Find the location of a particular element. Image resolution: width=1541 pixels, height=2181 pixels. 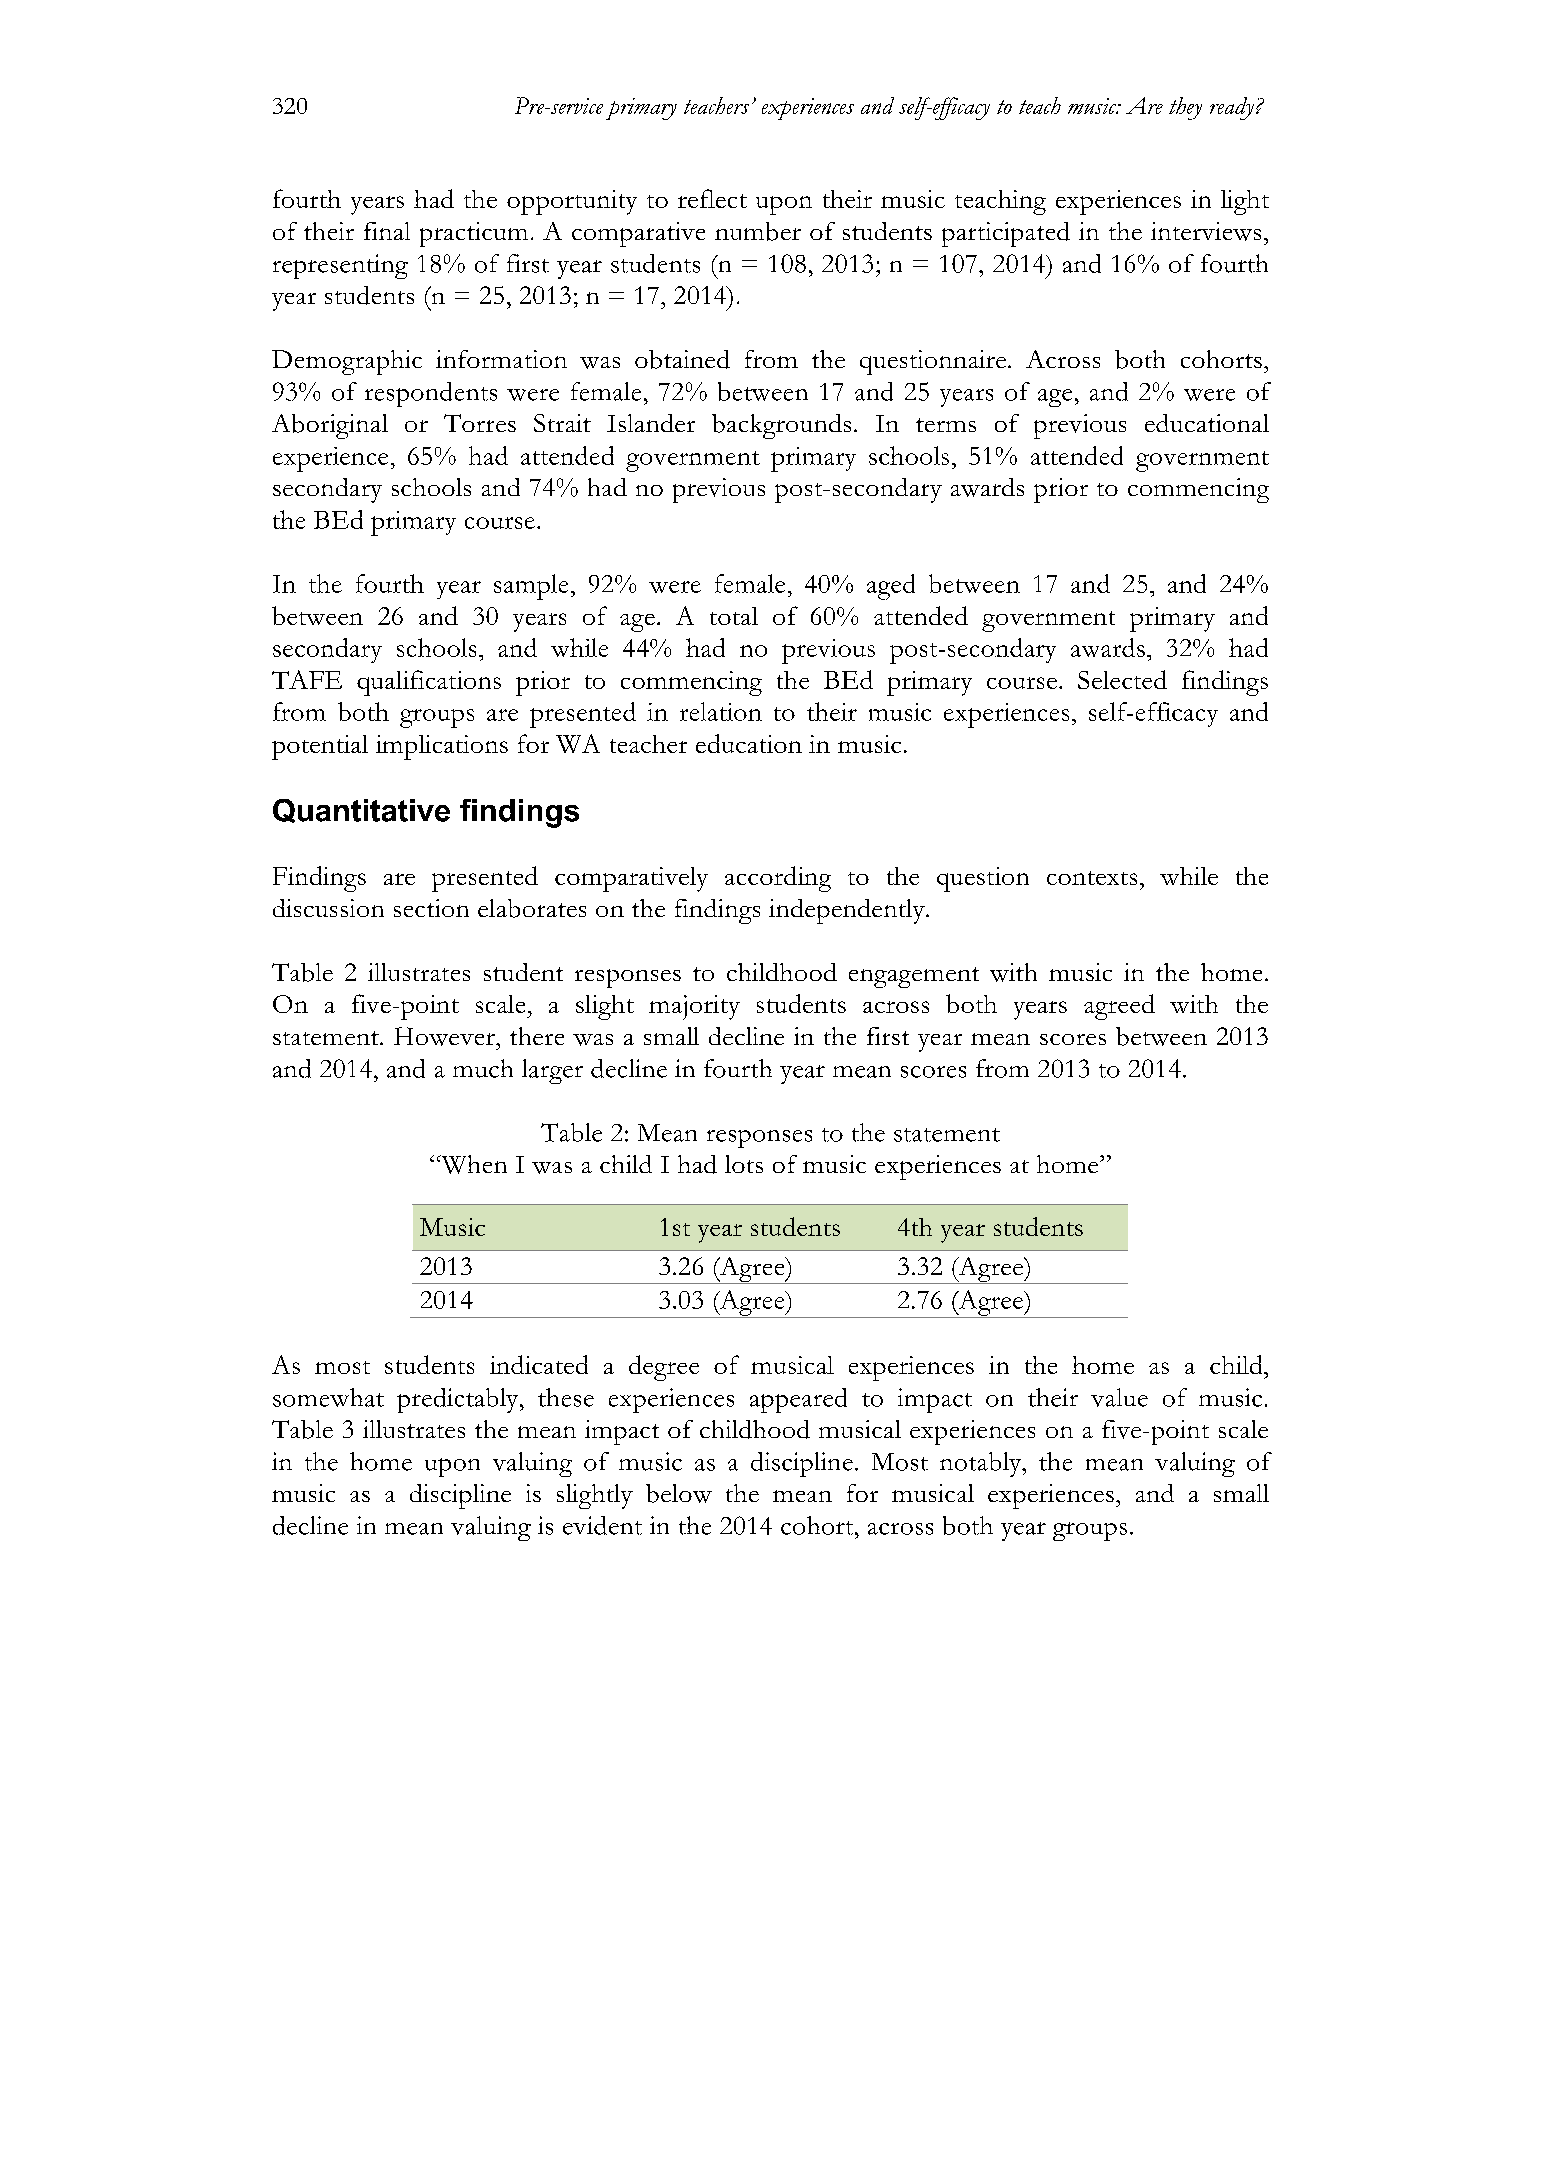

predictably is located at coordinates (459, 1400).
